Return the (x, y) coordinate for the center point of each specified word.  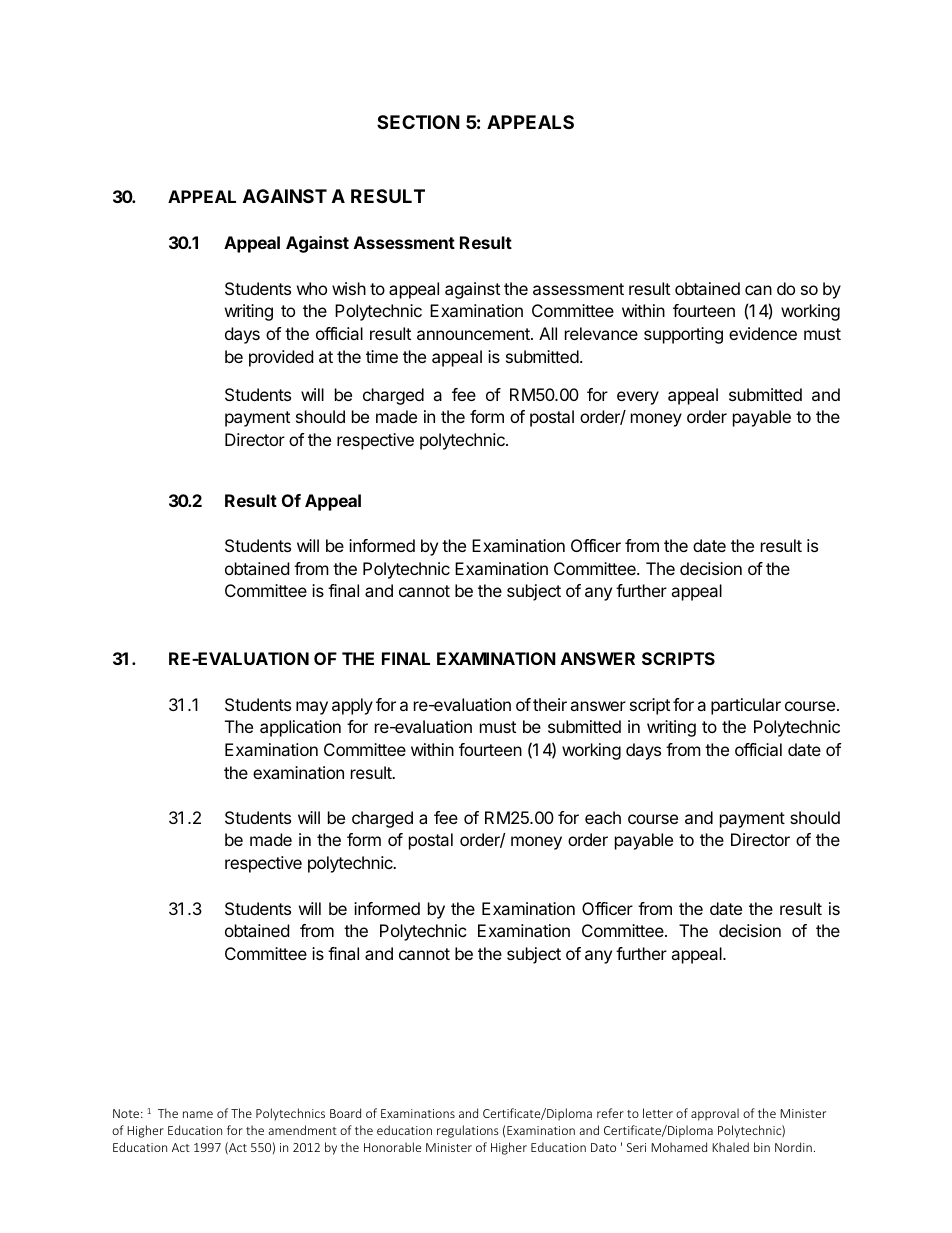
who (312, 288)
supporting (683, 335)
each (603, 817)
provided (281, 358)
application (300, 728)
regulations (468, 1131)
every (638, 398)
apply (352, 706)
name (198, 1114)
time (382, 356)
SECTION (418, 122)
